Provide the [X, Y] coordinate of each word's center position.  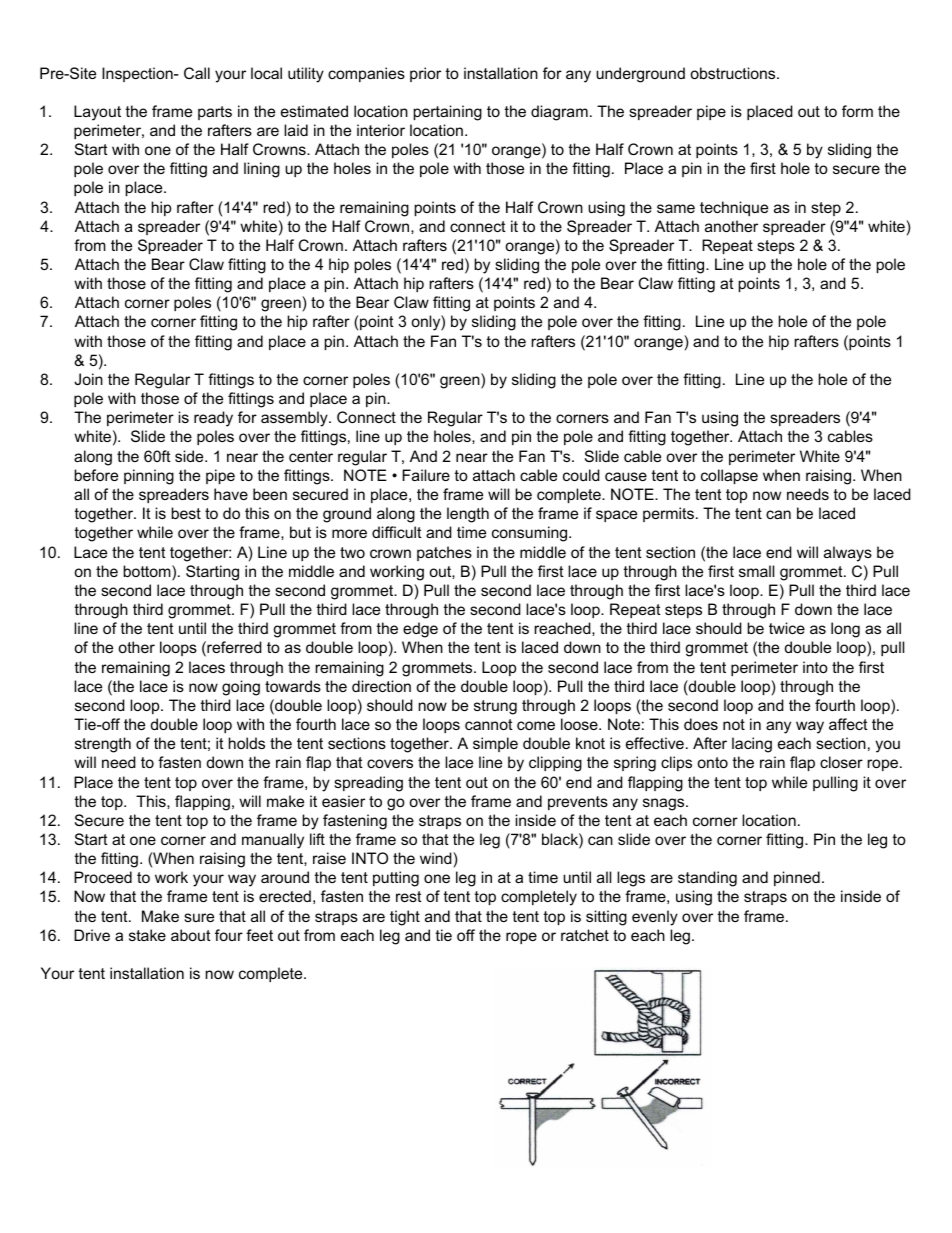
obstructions [734, 73]
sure [199, 917]
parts [215, 113]
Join [88, 379]
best [186, 513]
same [676, 208]
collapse [729, 476]
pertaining [448, 113]
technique [734, 208]
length [468, 515]
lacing [752, 745]
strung [495, 707]
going [241, 688]
